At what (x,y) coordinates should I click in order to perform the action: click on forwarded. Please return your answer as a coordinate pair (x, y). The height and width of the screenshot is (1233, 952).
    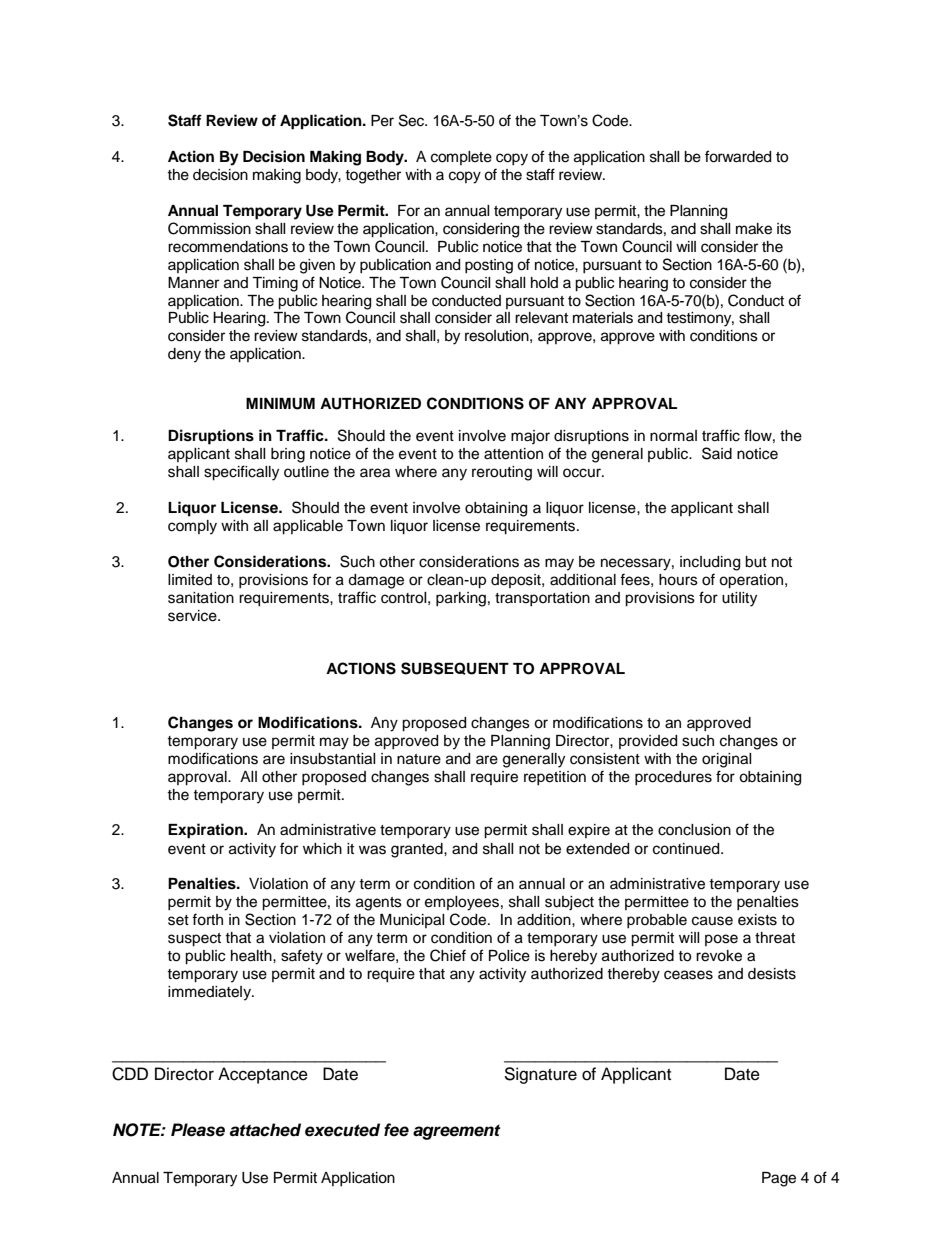
    Looking at the image, I should click on (738, 156).
